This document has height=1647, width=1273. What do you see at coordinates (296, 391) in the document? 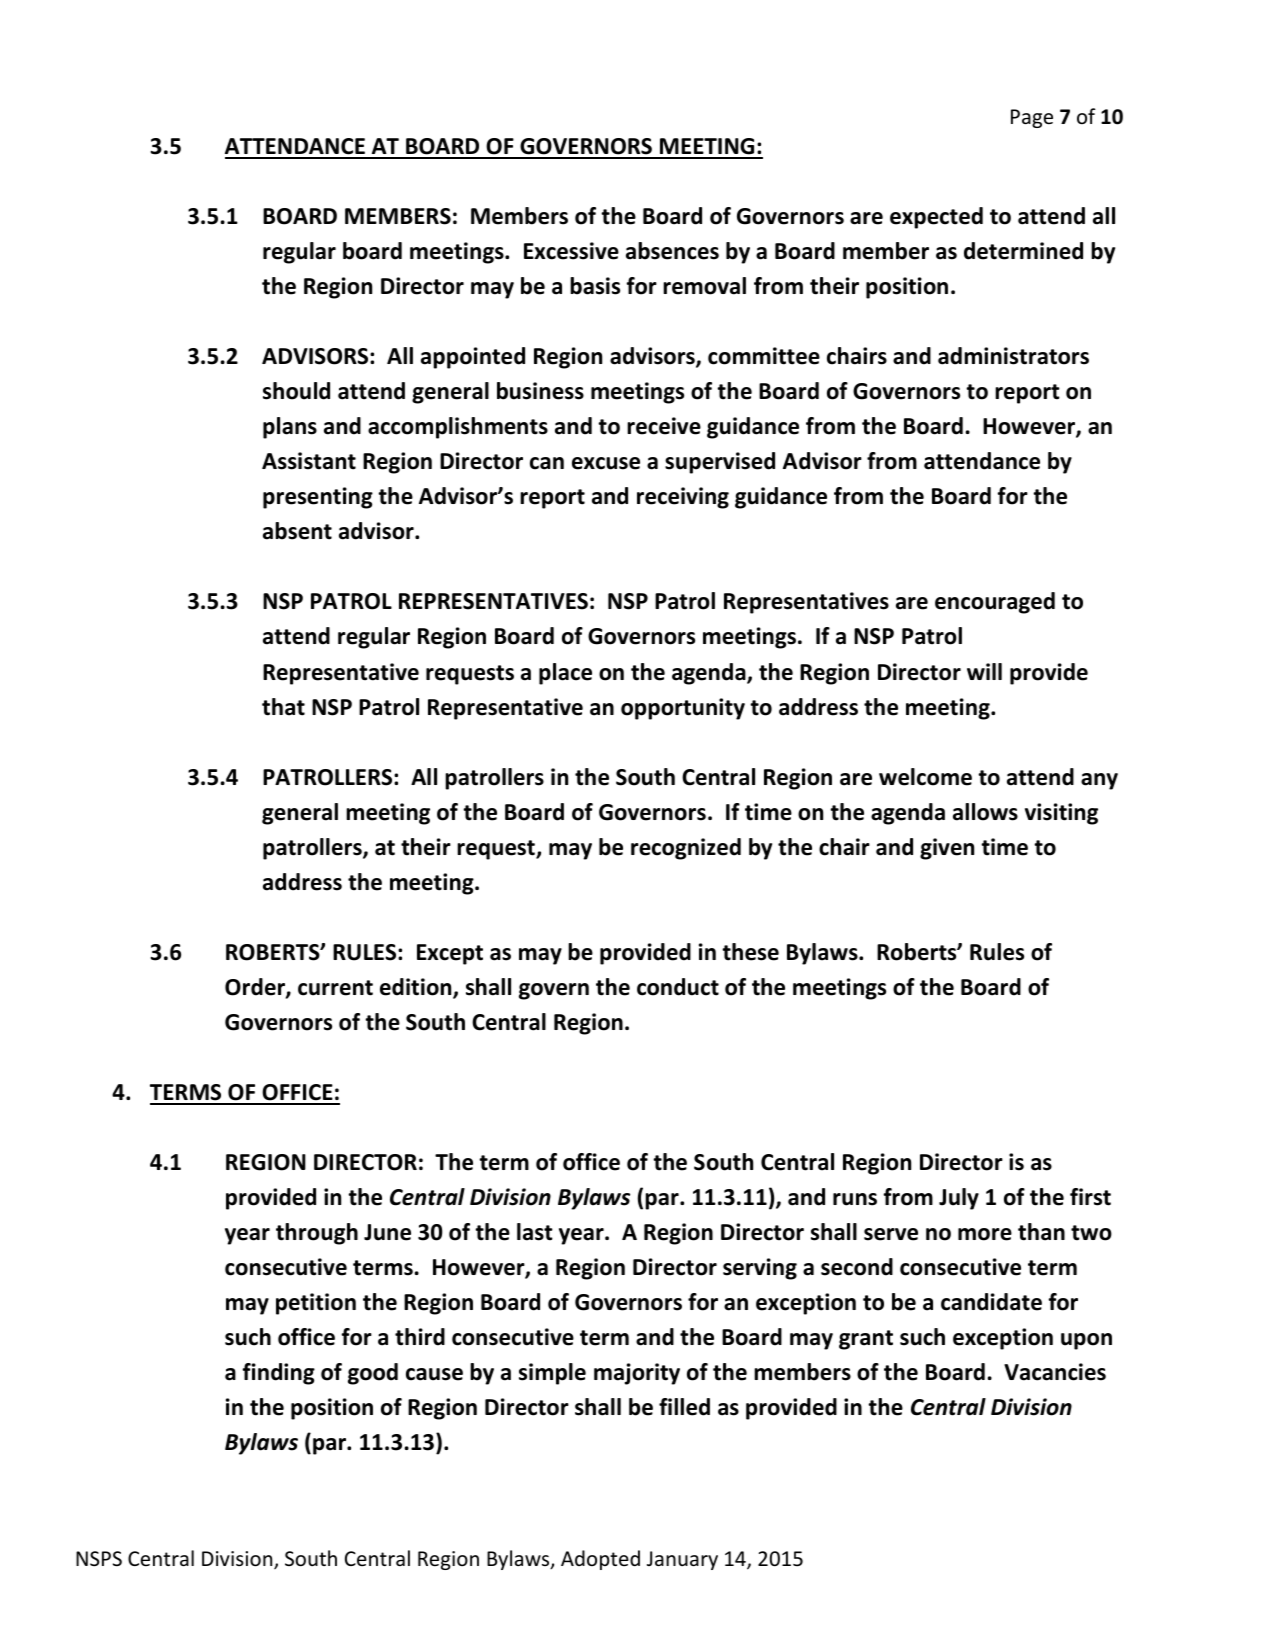
I see `should` at bounding box center [296, 391].
